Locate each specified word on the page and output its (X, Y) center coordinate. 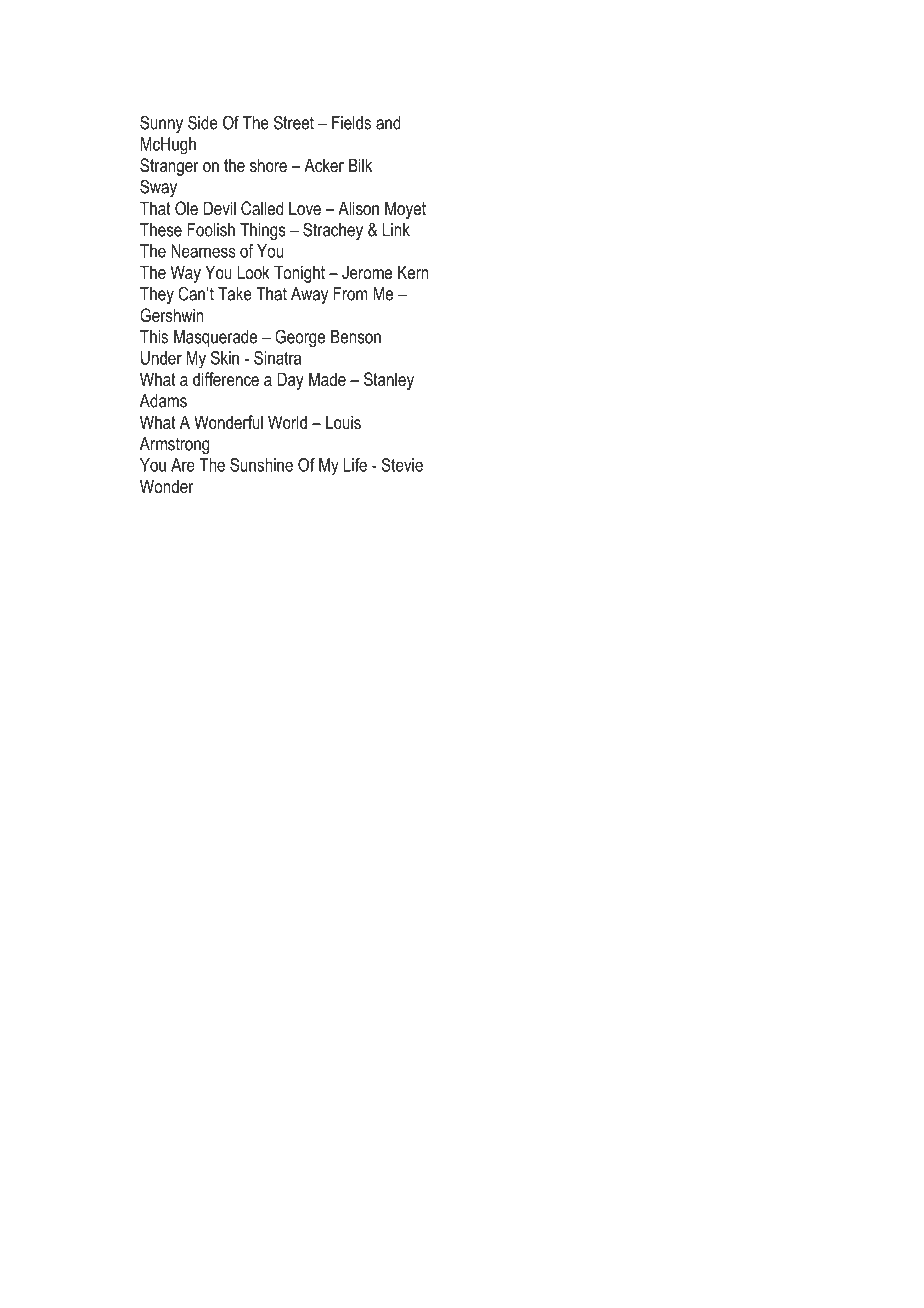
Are (183, 465)
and (388, 123)
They (157, 295)
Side (203, 122)
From (350, 294)
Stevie (402, 465)
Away (309, 295)
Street (294, 122)
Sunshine (261, 465)
